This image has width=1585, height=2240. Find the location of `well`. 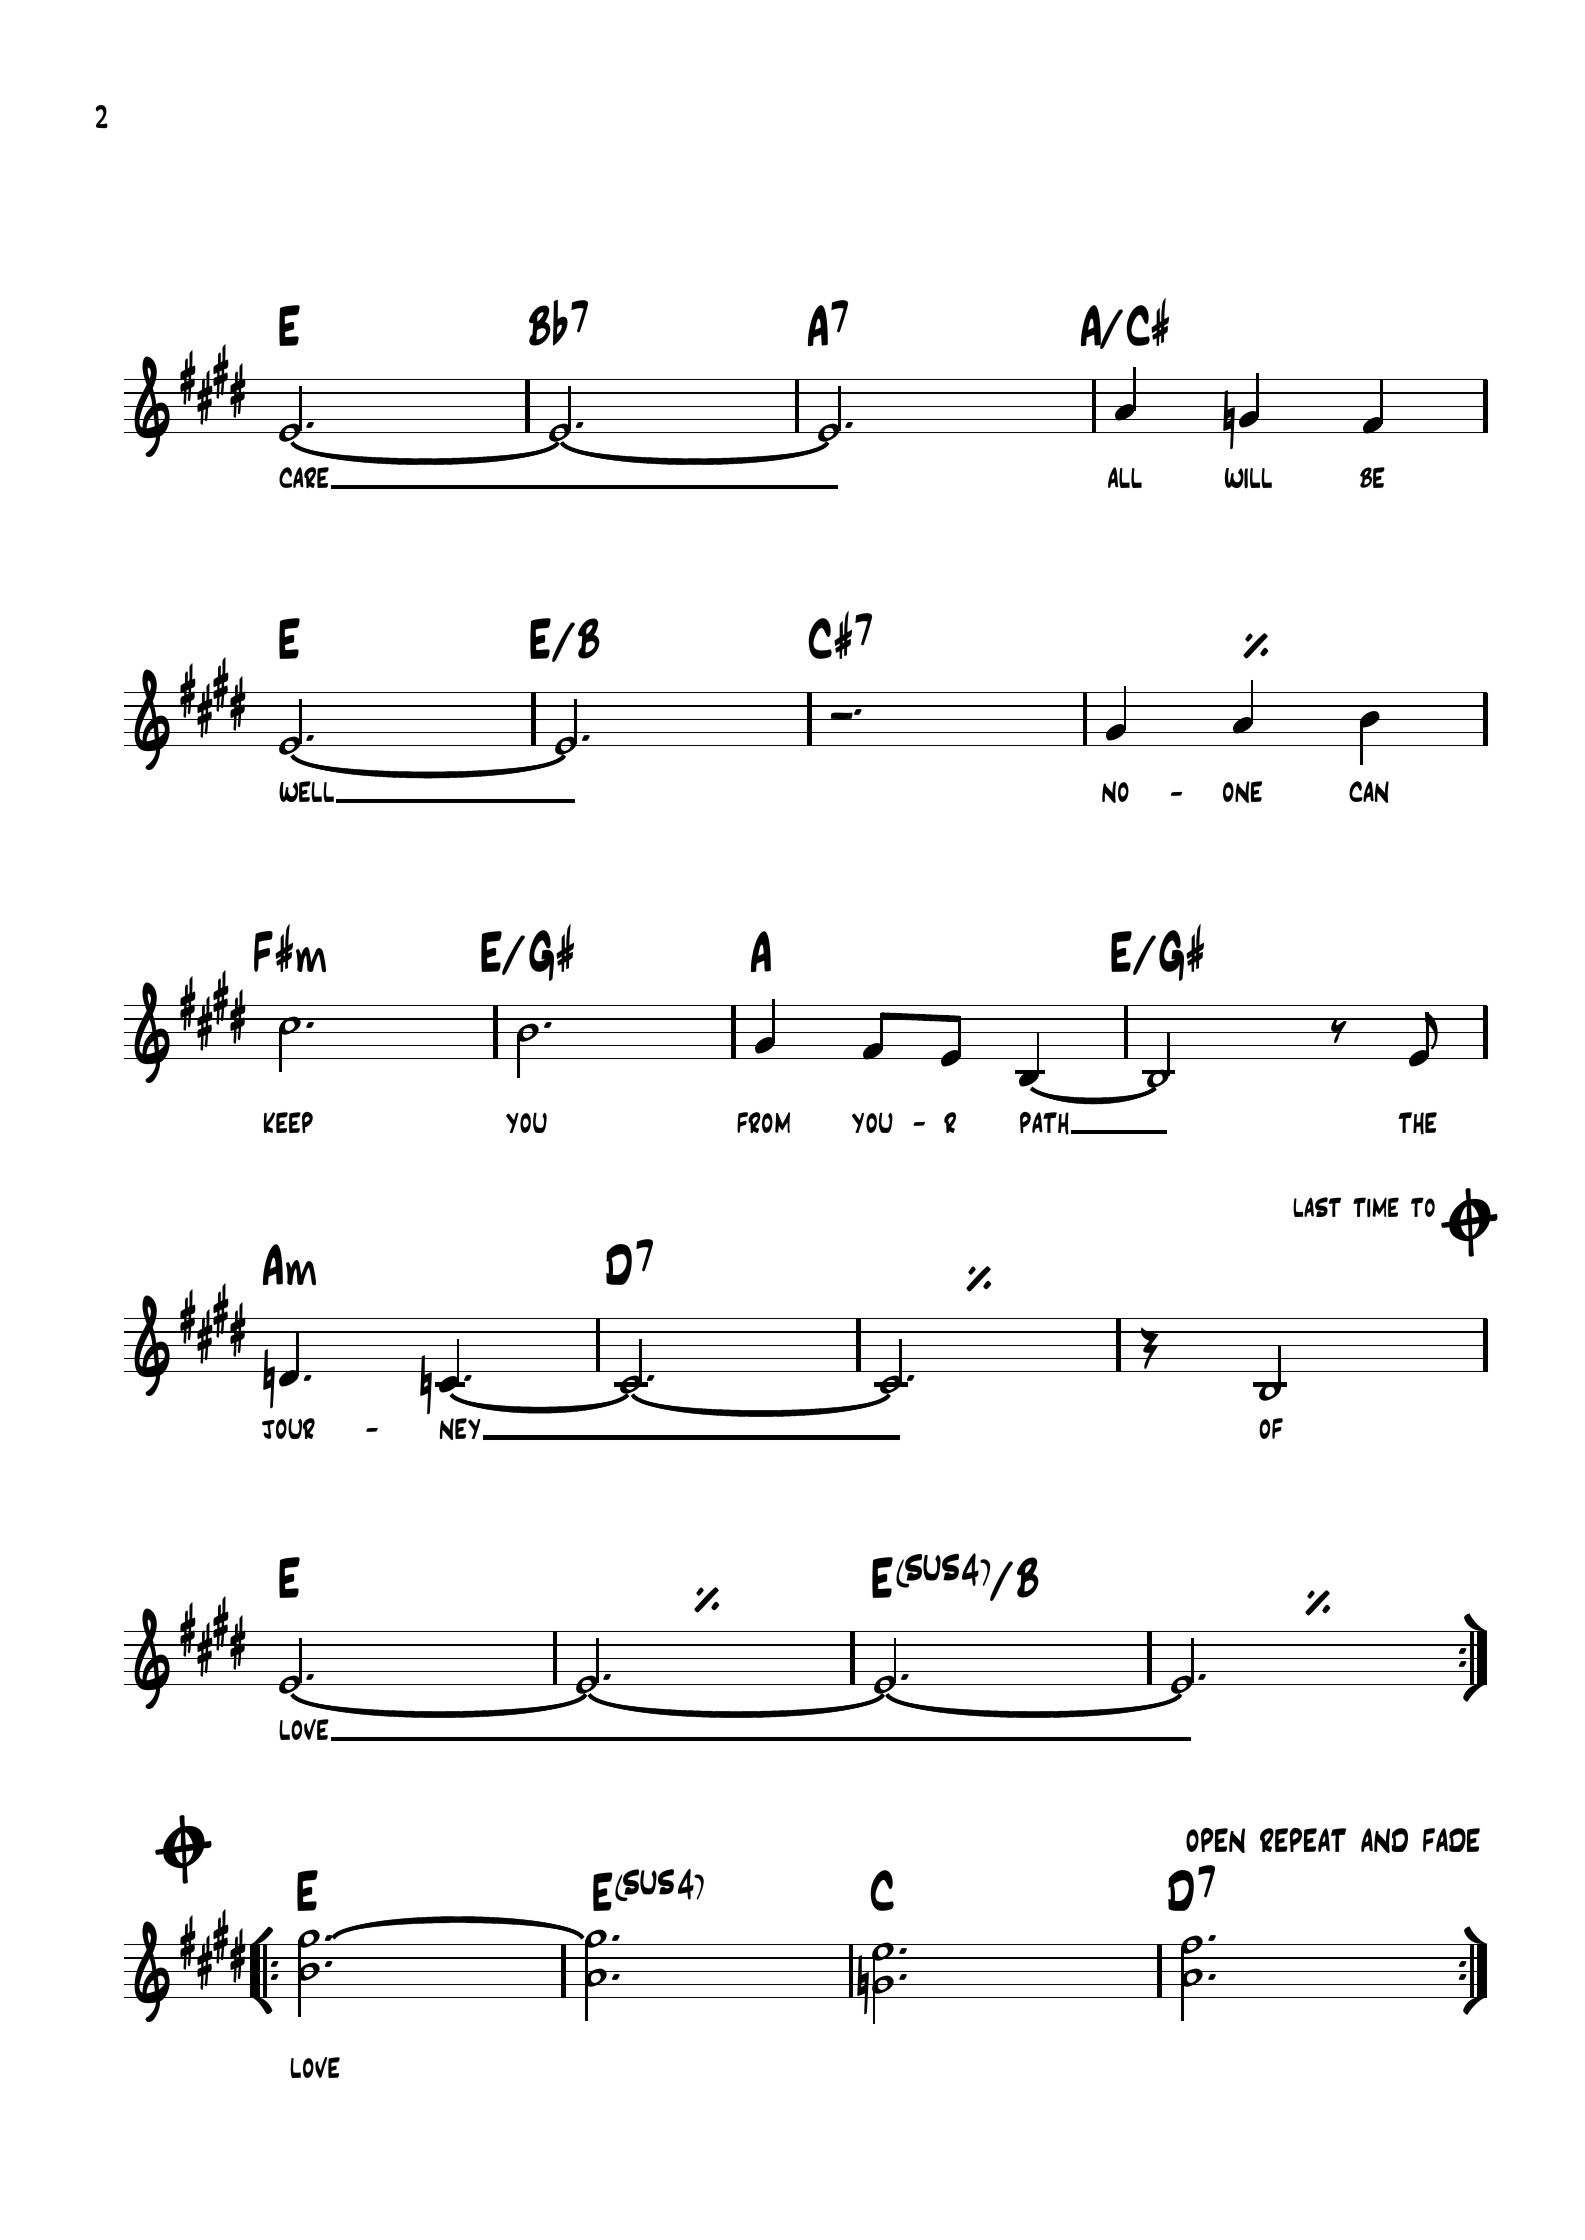

well is located at coordinates (306, 791).
